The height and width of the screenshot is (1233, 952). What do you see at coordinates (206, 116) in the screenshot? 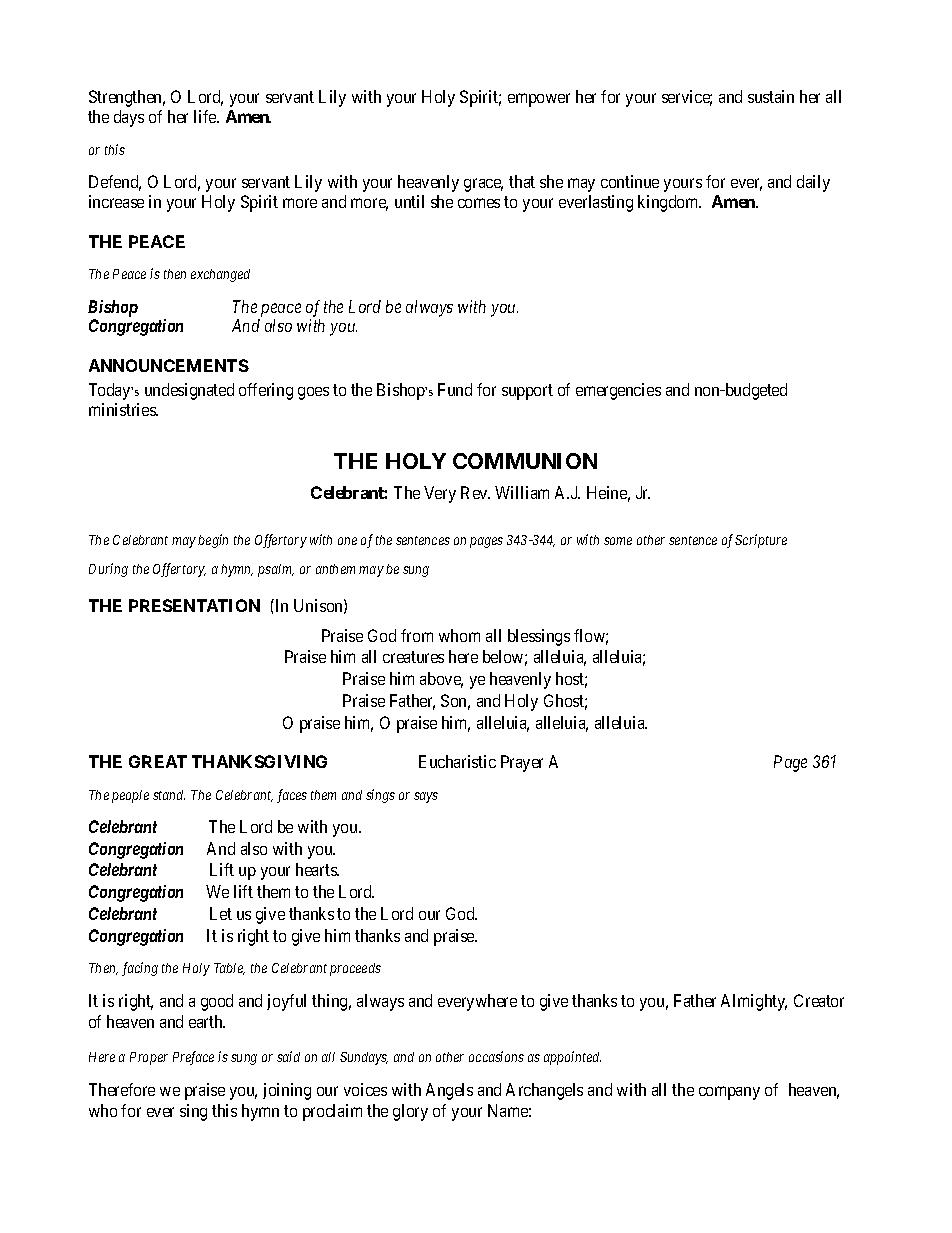
I see `life` at bounding box center [206, 116].
